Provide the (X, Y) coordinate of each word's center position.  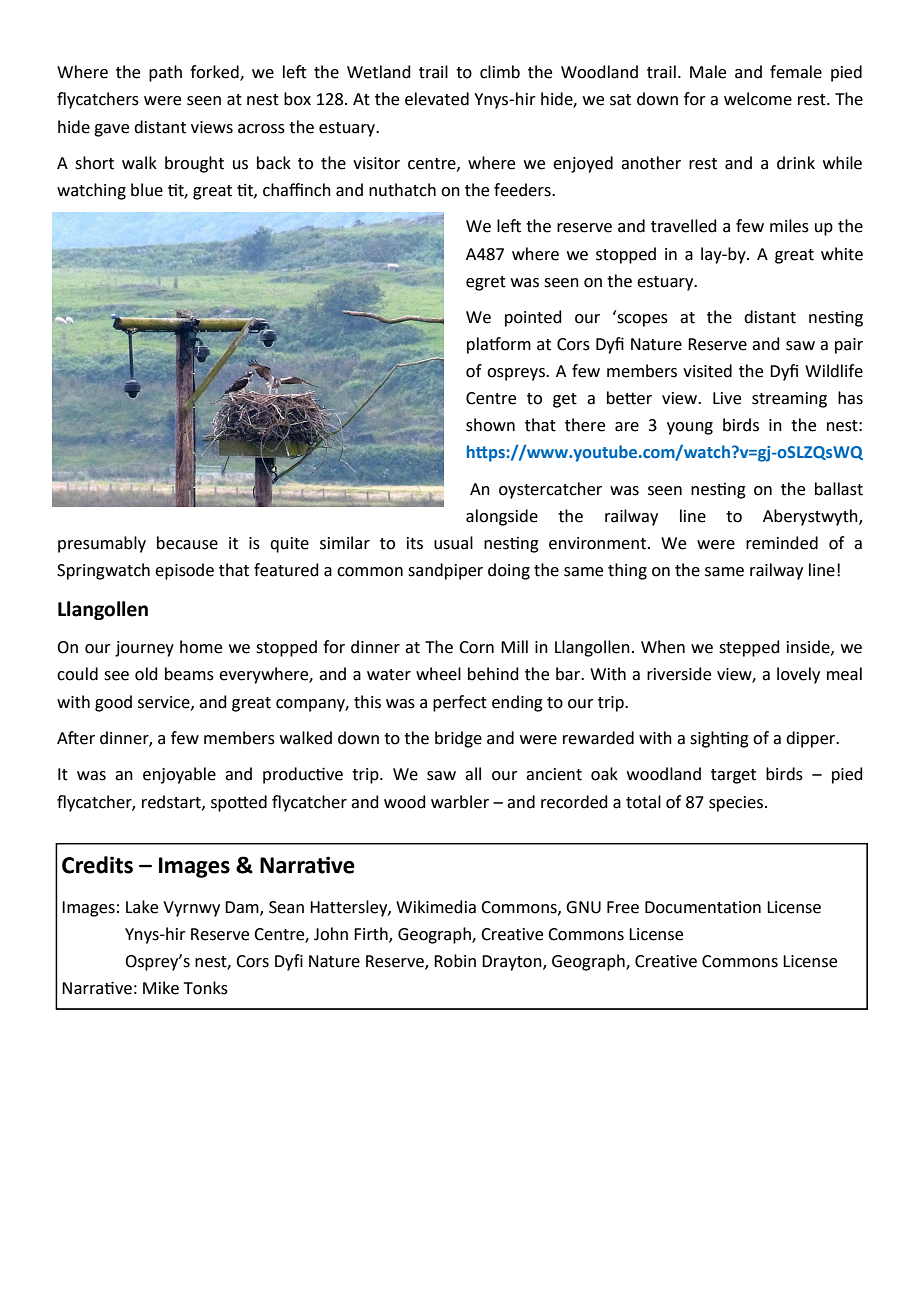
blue (147, 190)
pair (849, 346)
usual (453, 543)
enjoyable (179, 775)
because (187, 543)
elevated (437, 99)
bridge (458, 739)
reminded (782, 543)
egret (486, 283)
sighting (719, 739)
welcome (758, 99)
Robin (455, 961)
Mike (161, 988)
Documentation (703, 907)
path (165, 73)
